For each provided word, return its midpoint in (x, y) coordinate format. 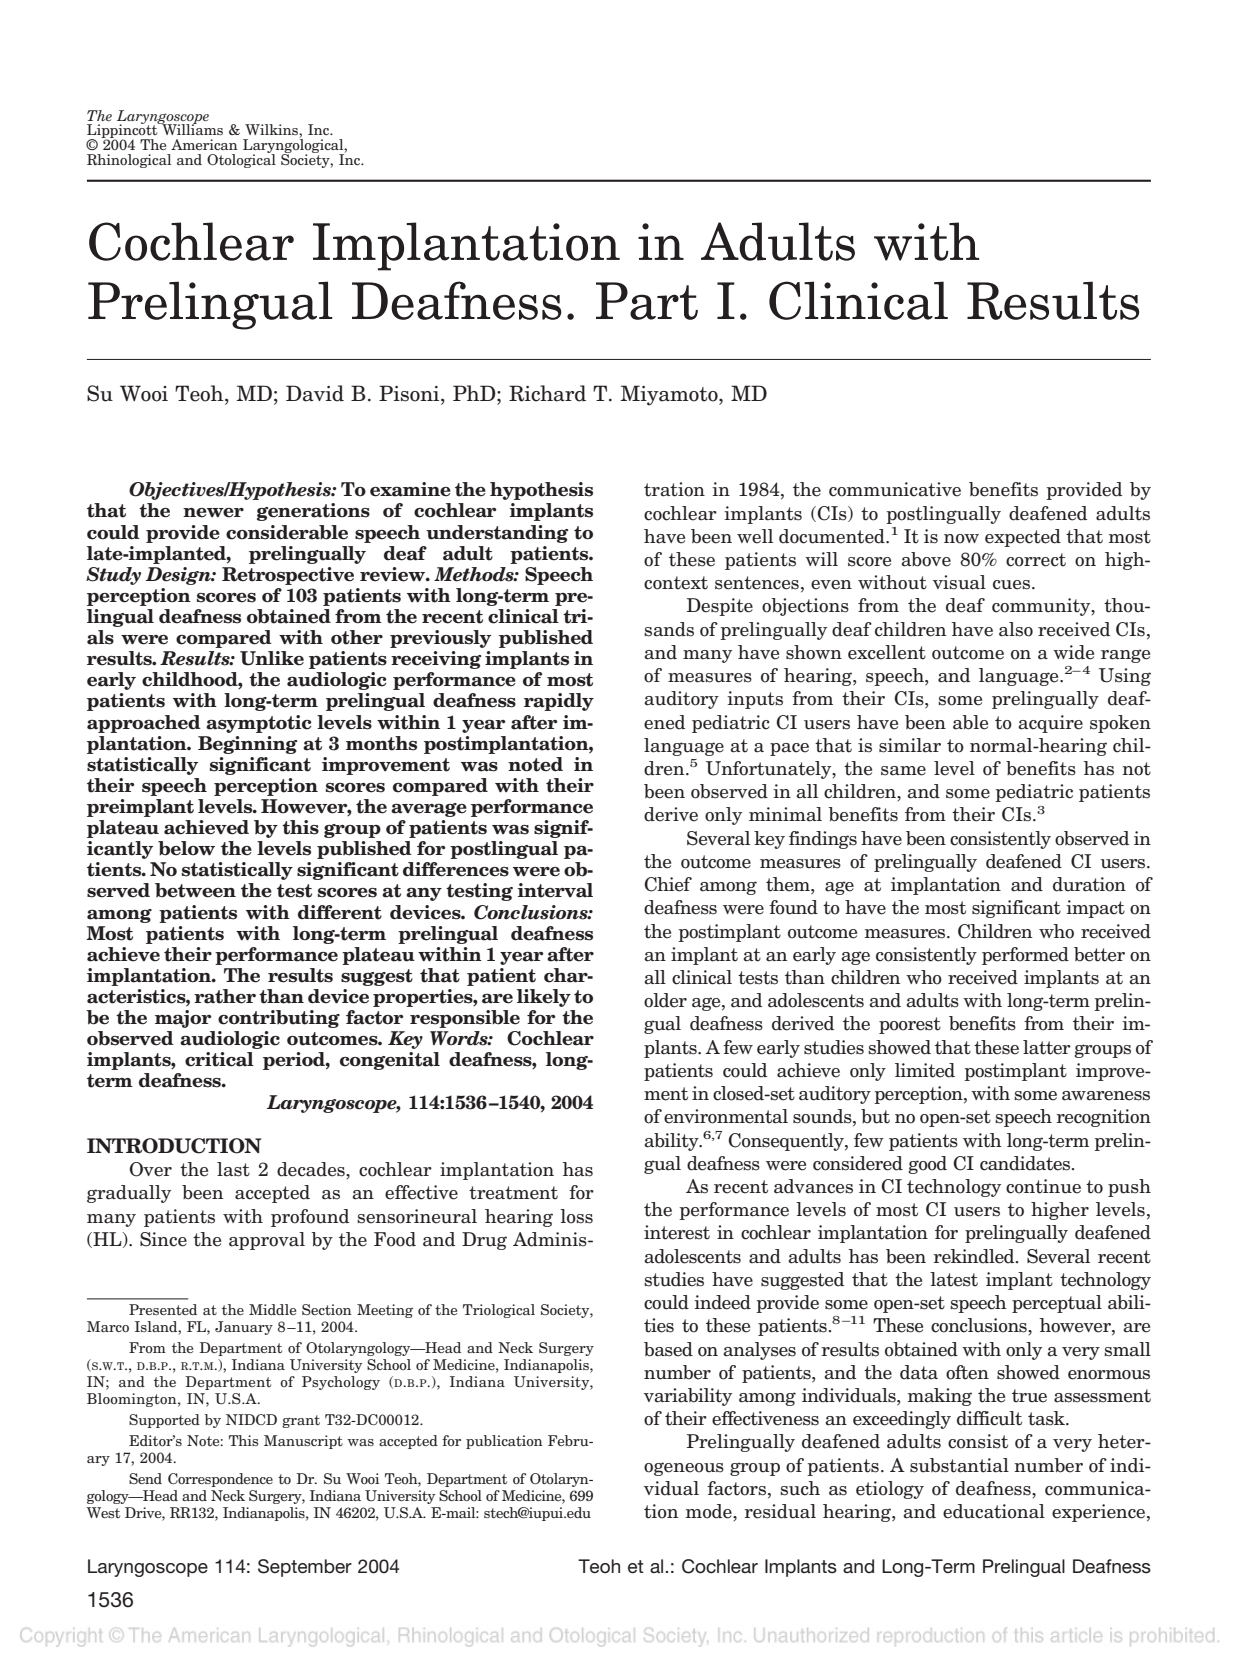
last (233, 1169)
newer (213, 513)
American (204, 144)
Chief (668, 884)
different (340, 912)
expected (1023, 538)
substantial (959, 1465)
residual (780, 1511)
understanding (497, 534)
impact (1095, 909)
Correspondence (220, 1480)
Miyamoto (670, 395)
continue (1043, 1186)
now (961, 539)
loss (576, 1216)
